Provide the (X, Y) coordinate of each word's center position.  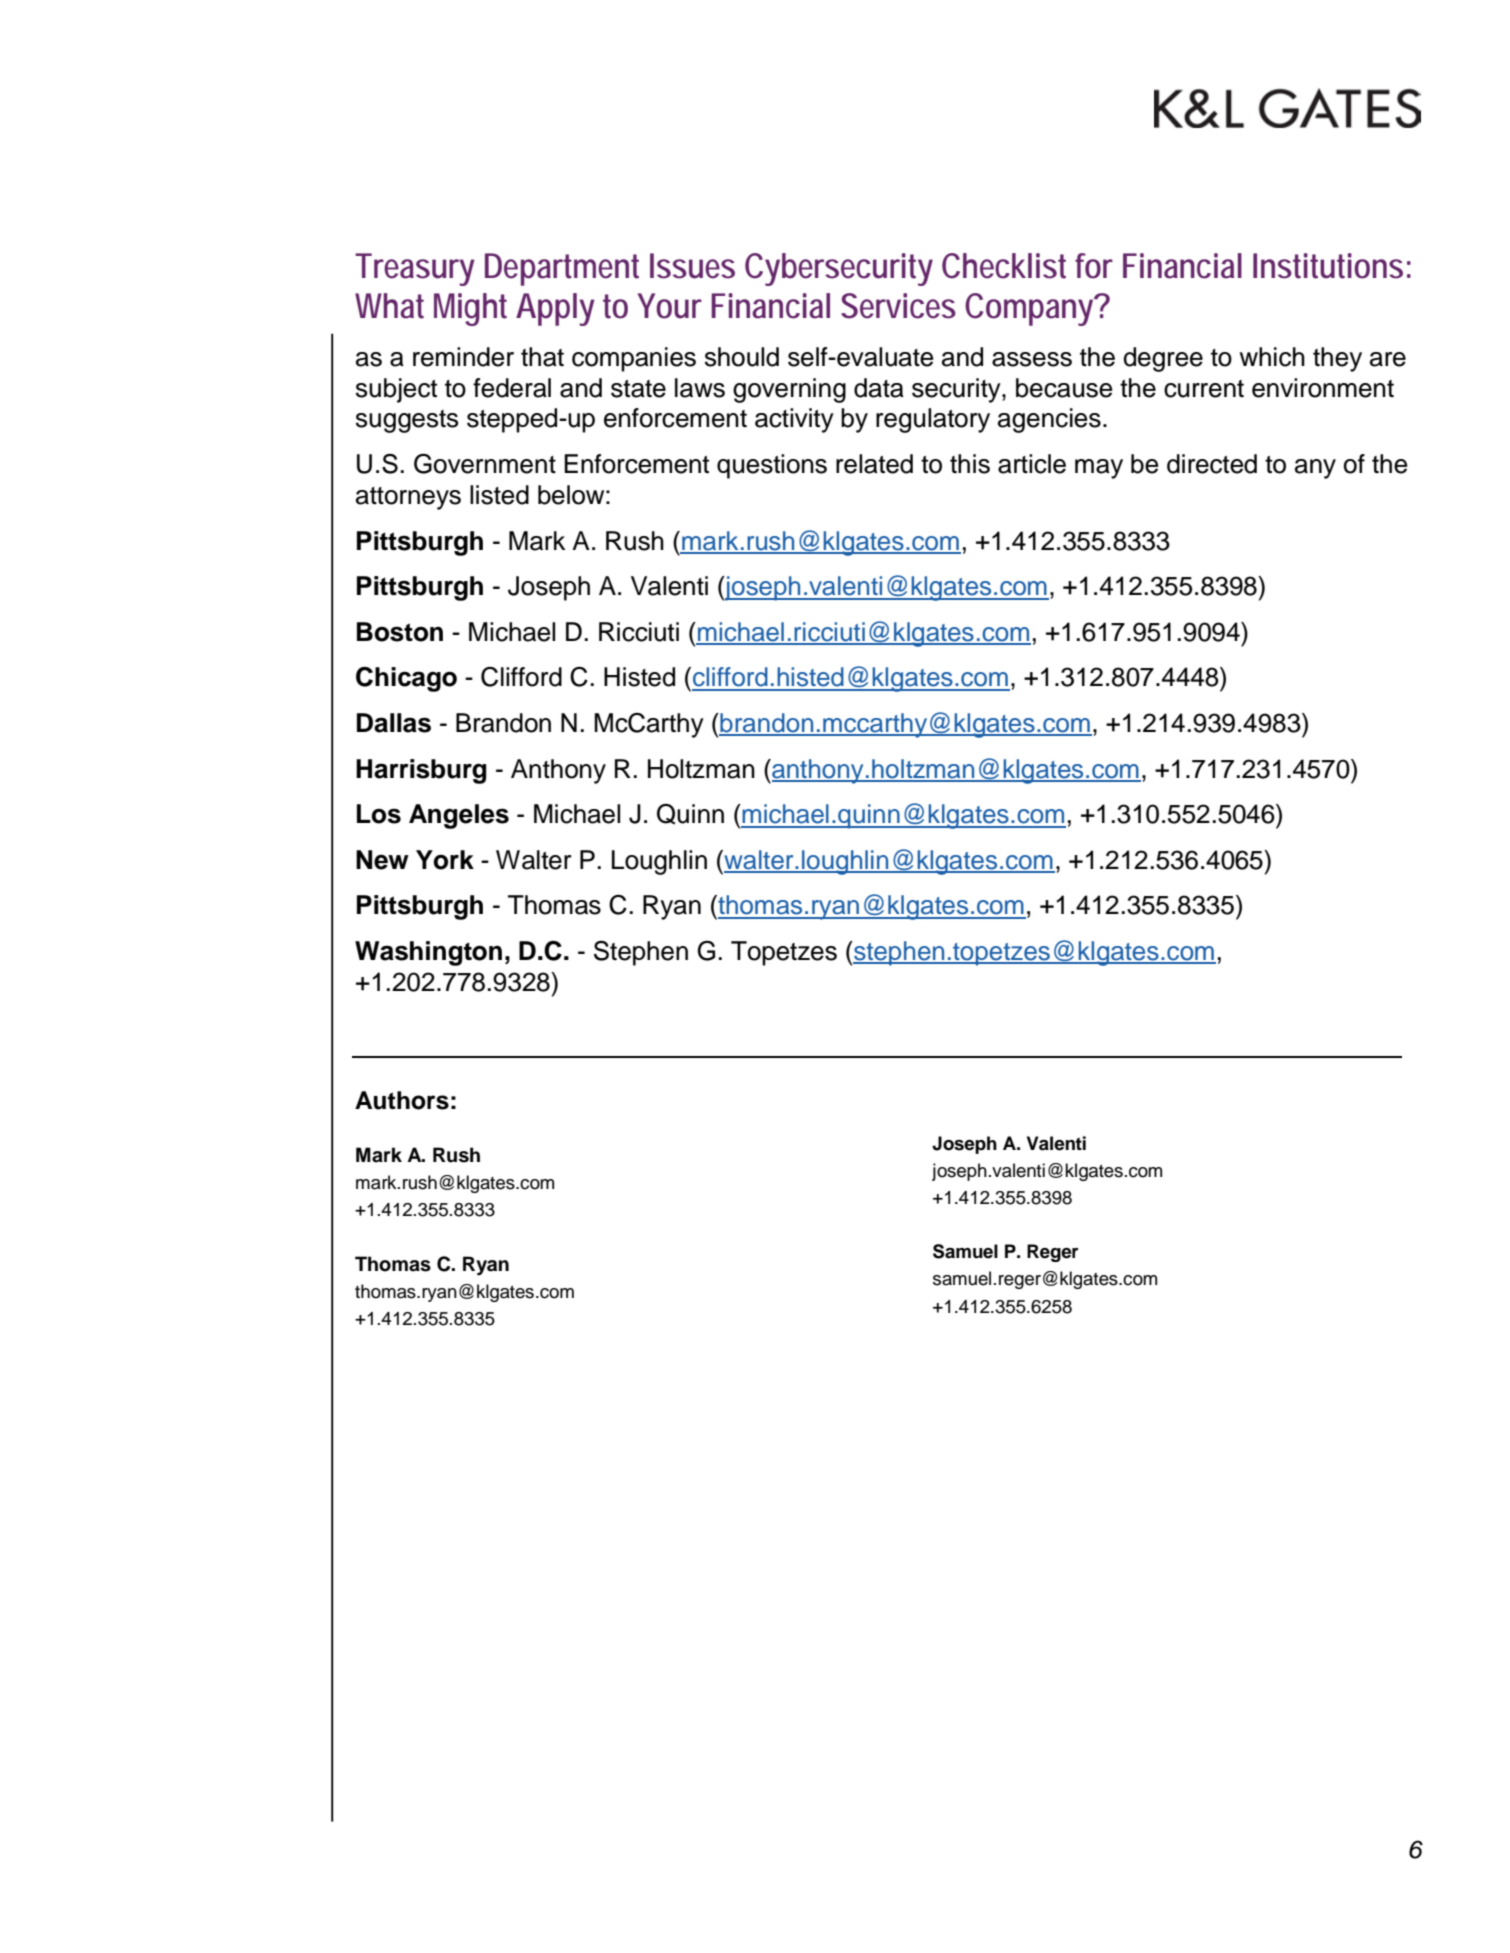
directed (1212, 464)
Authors (402, 1100)
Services (898, 306)
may (1099, 469)
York (445, 860)
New (382, 860)
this (970, 464)
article (1032, 464)
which (1272, 357)
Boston (400, 632)
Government (485, 463)
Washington (428, 953)
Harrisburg (421, 771)
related (874, 464)
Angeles (459, 816)
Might (470, 309)
